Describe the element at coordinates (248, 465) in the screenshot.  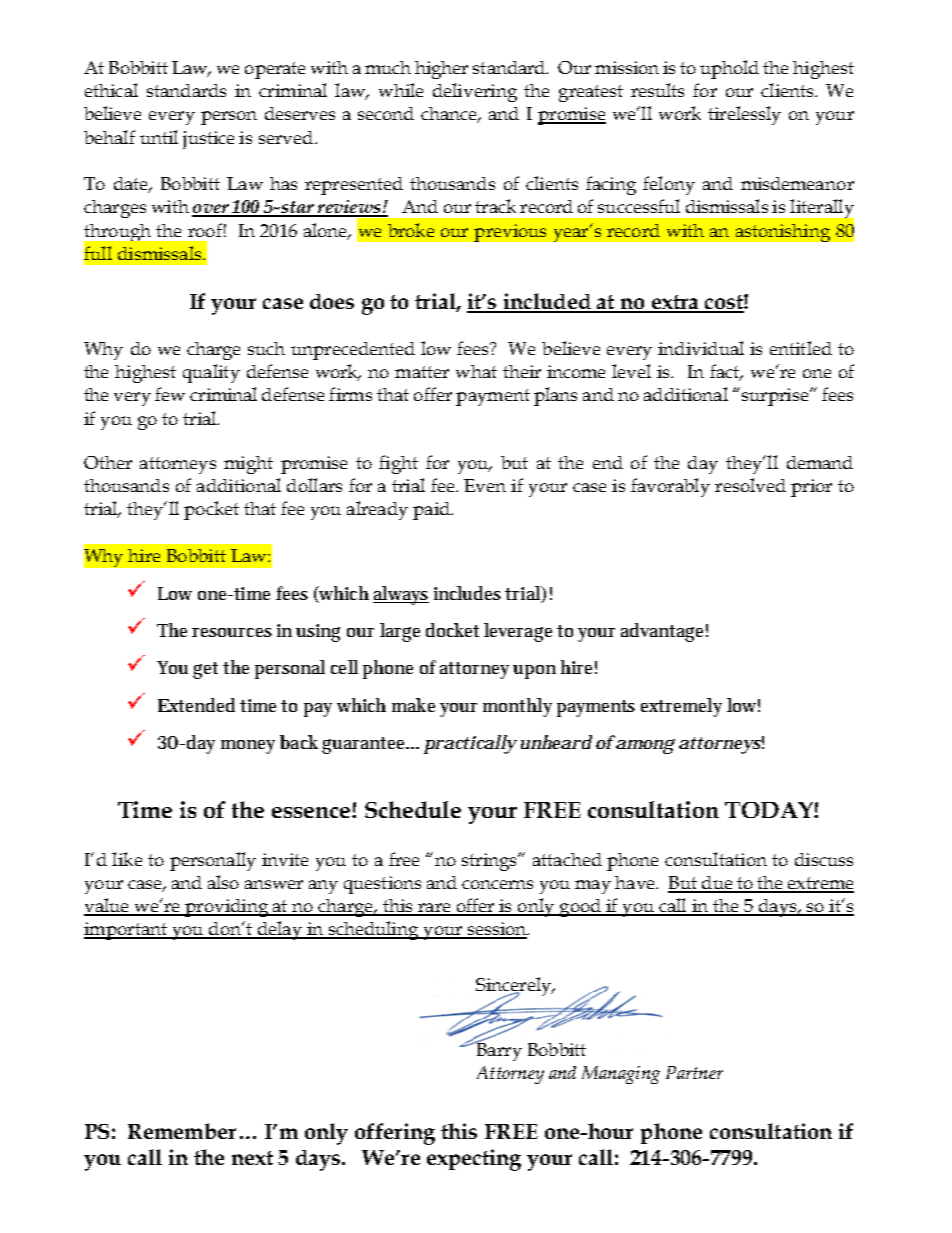
I see `might` at that location.
